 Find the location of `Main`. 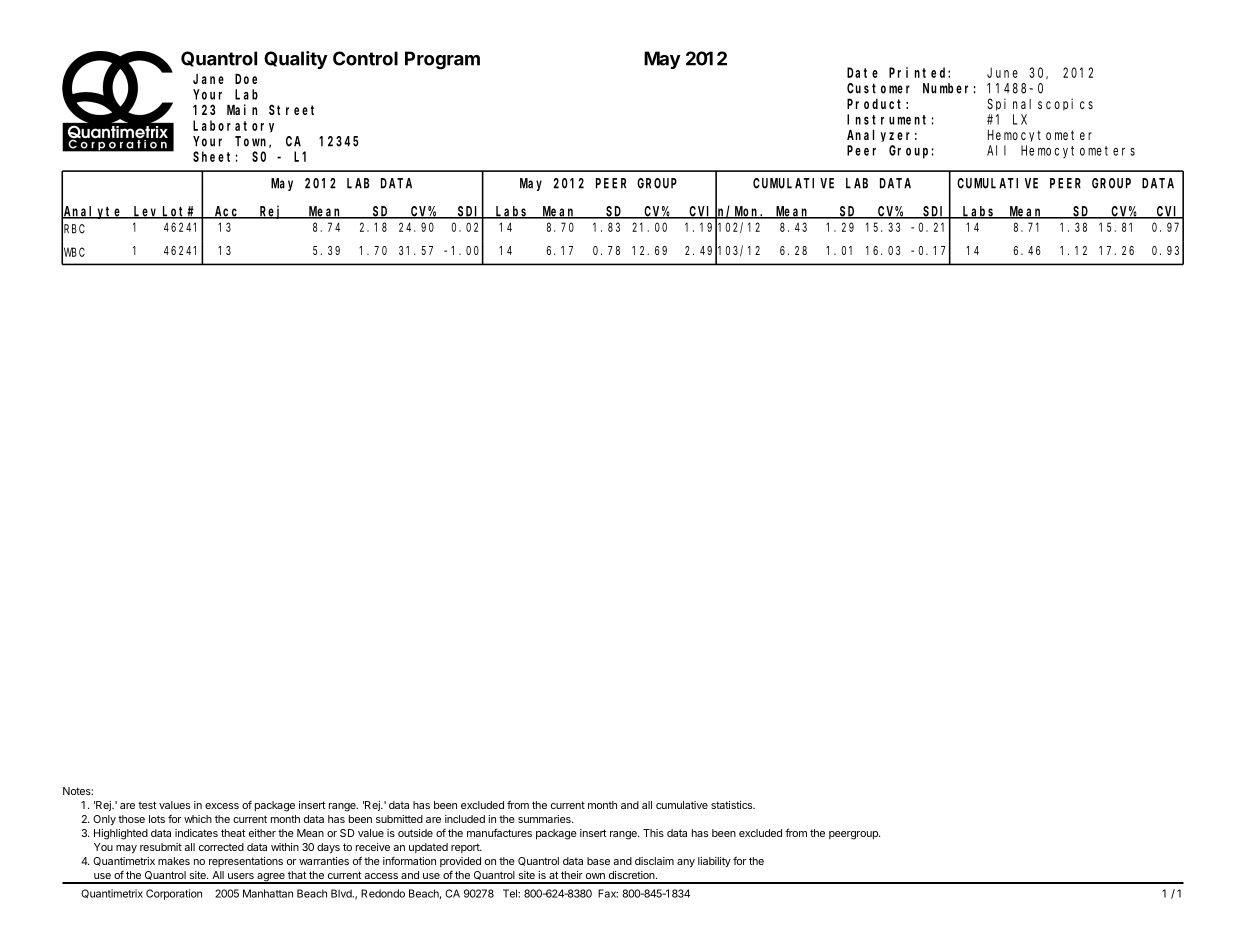

Main is located at coordinates (242, 109).
